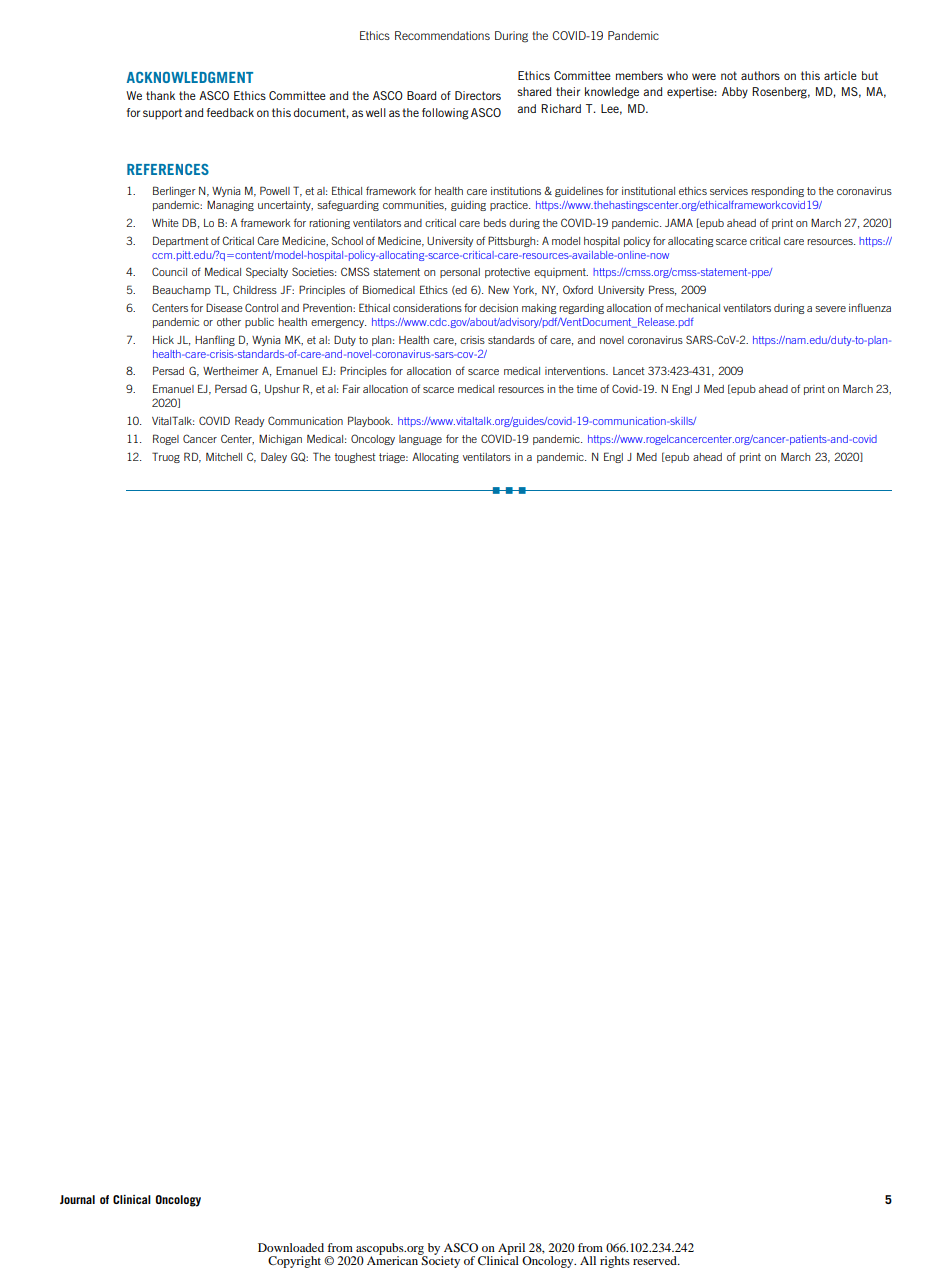 Image resolution: width=952 pixels, height=1275 pixels. Describe the element at coordinates (224, 457) in the page. I see `Mitchell` at that location.
